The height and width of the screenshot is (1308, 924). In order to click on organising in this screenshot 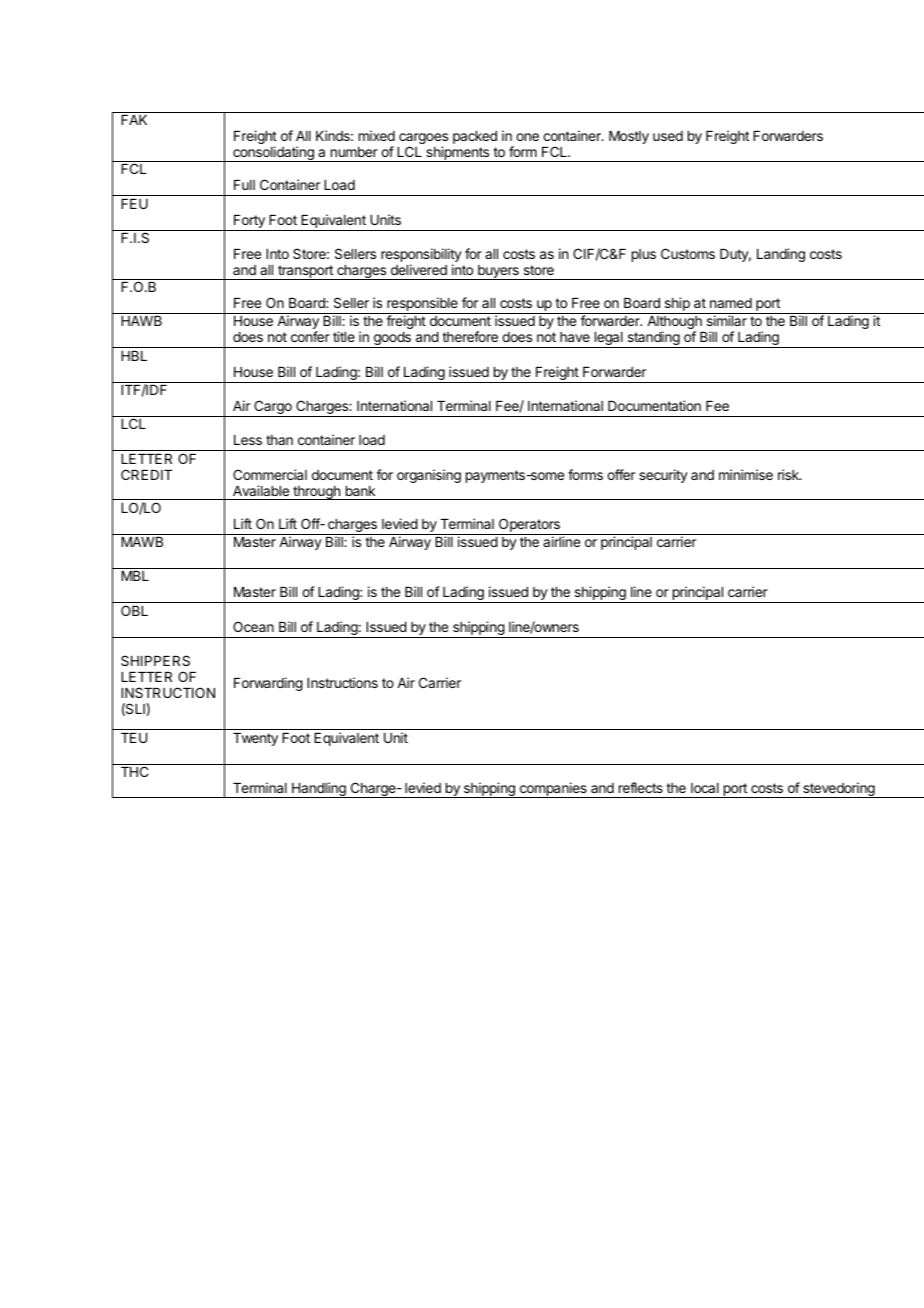, I will do `click(429, 476)`.
